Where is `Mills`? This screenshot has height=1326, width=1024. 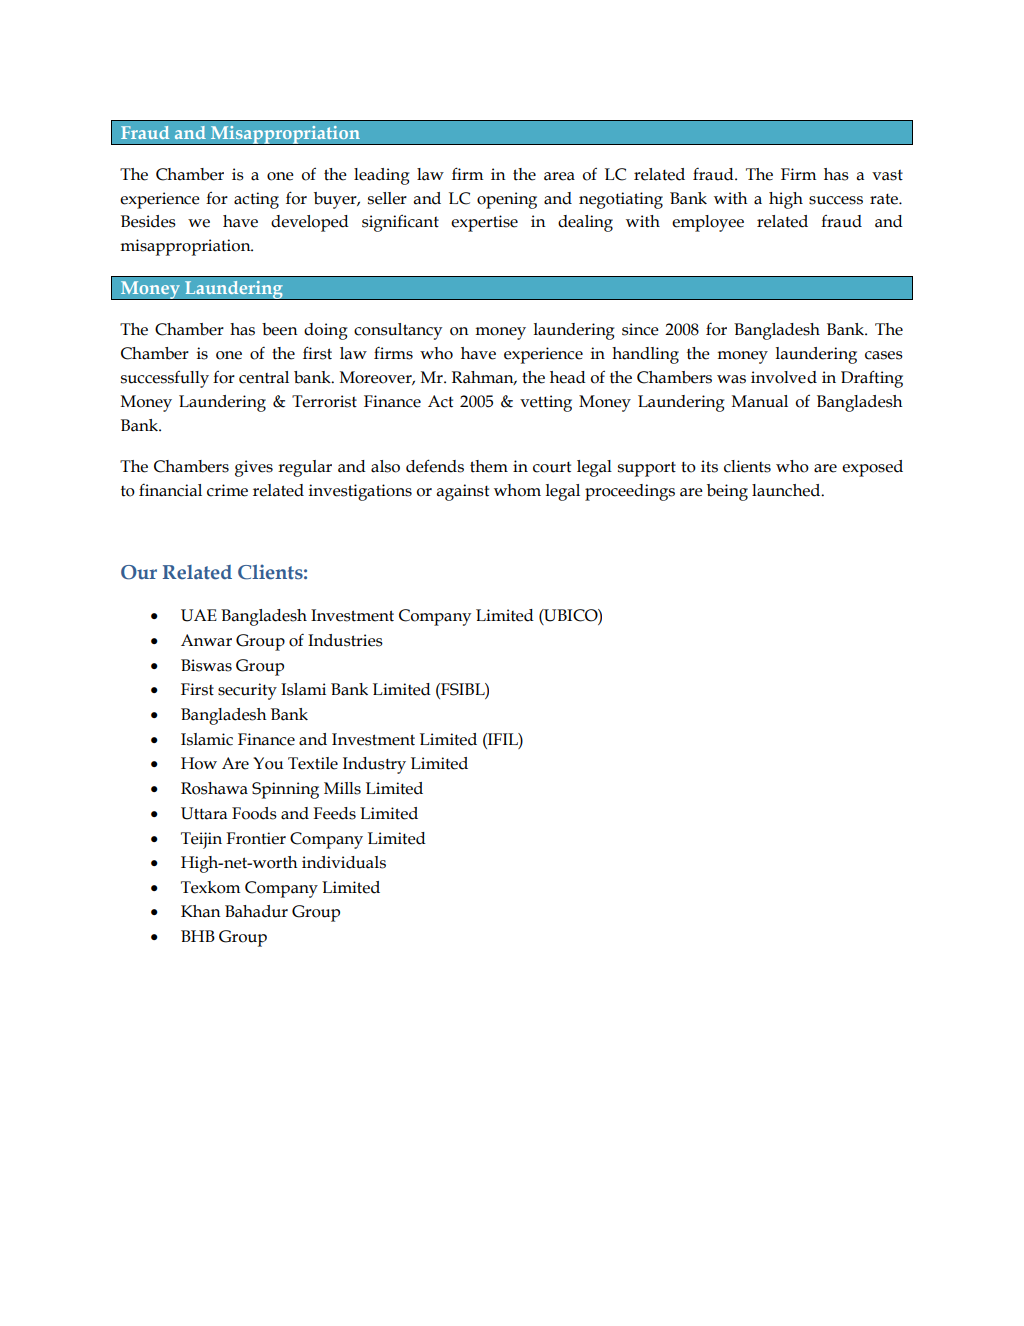 Mills is located at coordinates (342, 788).
